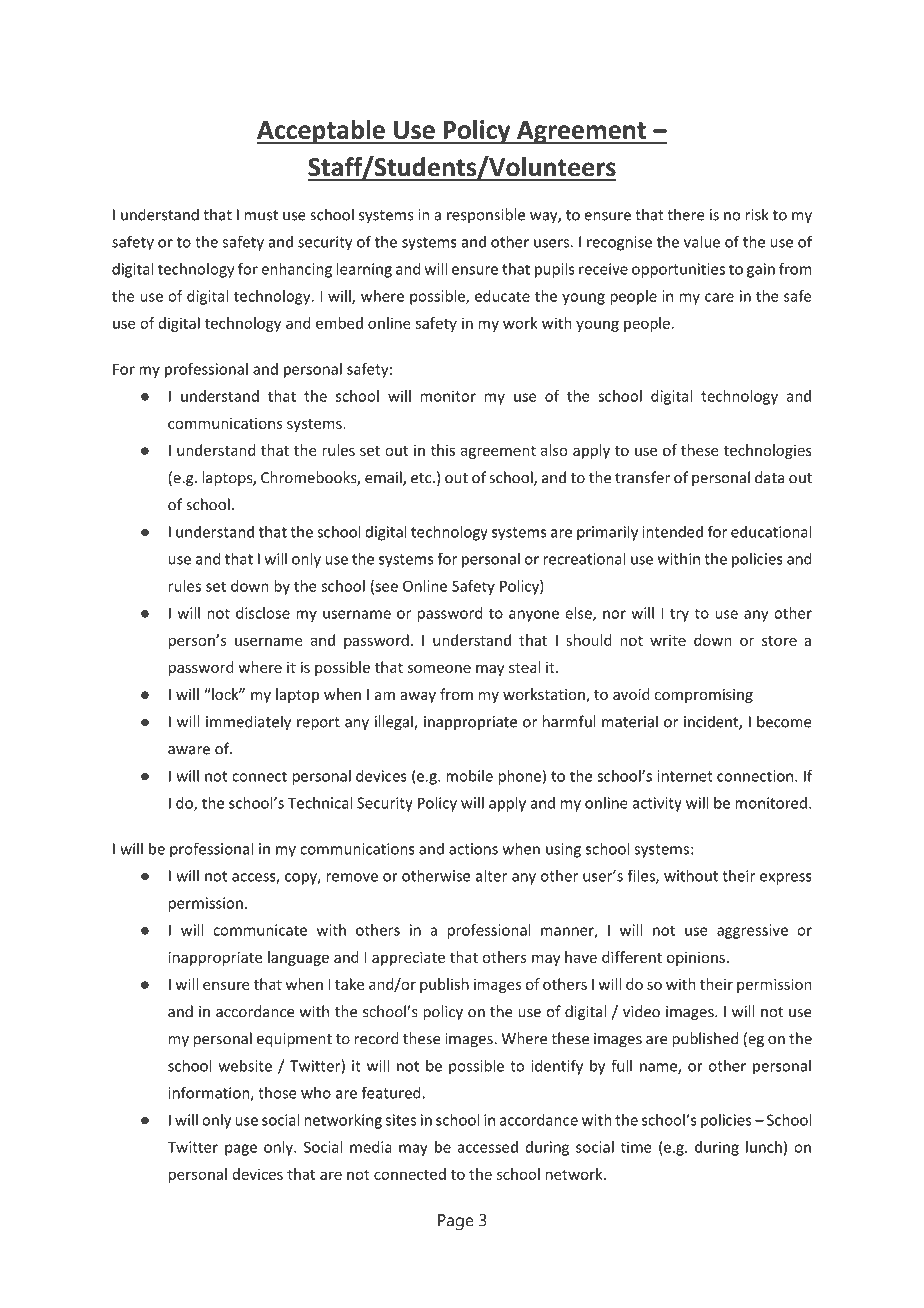 This screenshot has width=924, height=1308. Describe the element at coordinates (263, 613) in the screenshot. I see `disclose` at that location.
